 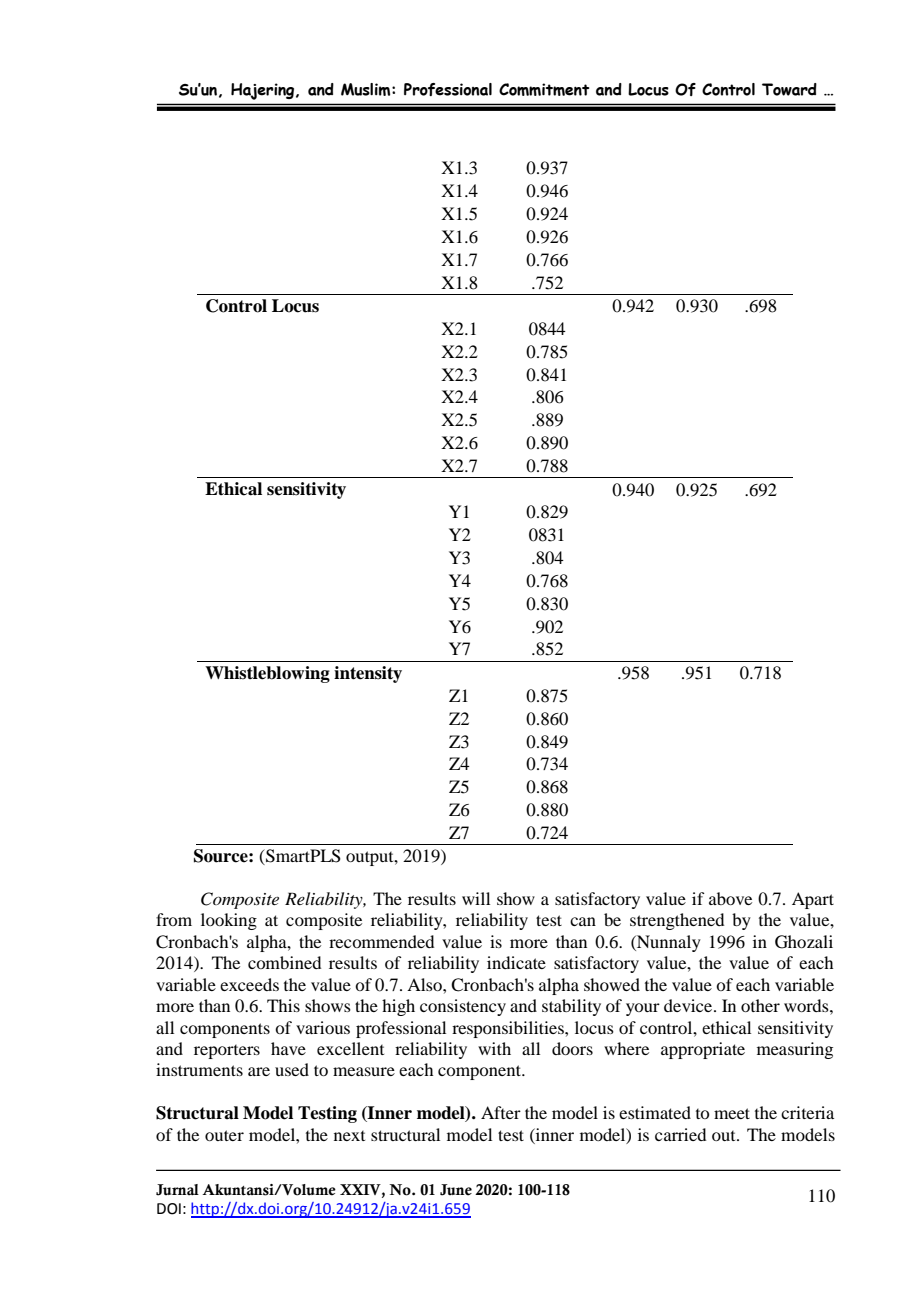 I want to click on can, so click(x=583, y=921).
